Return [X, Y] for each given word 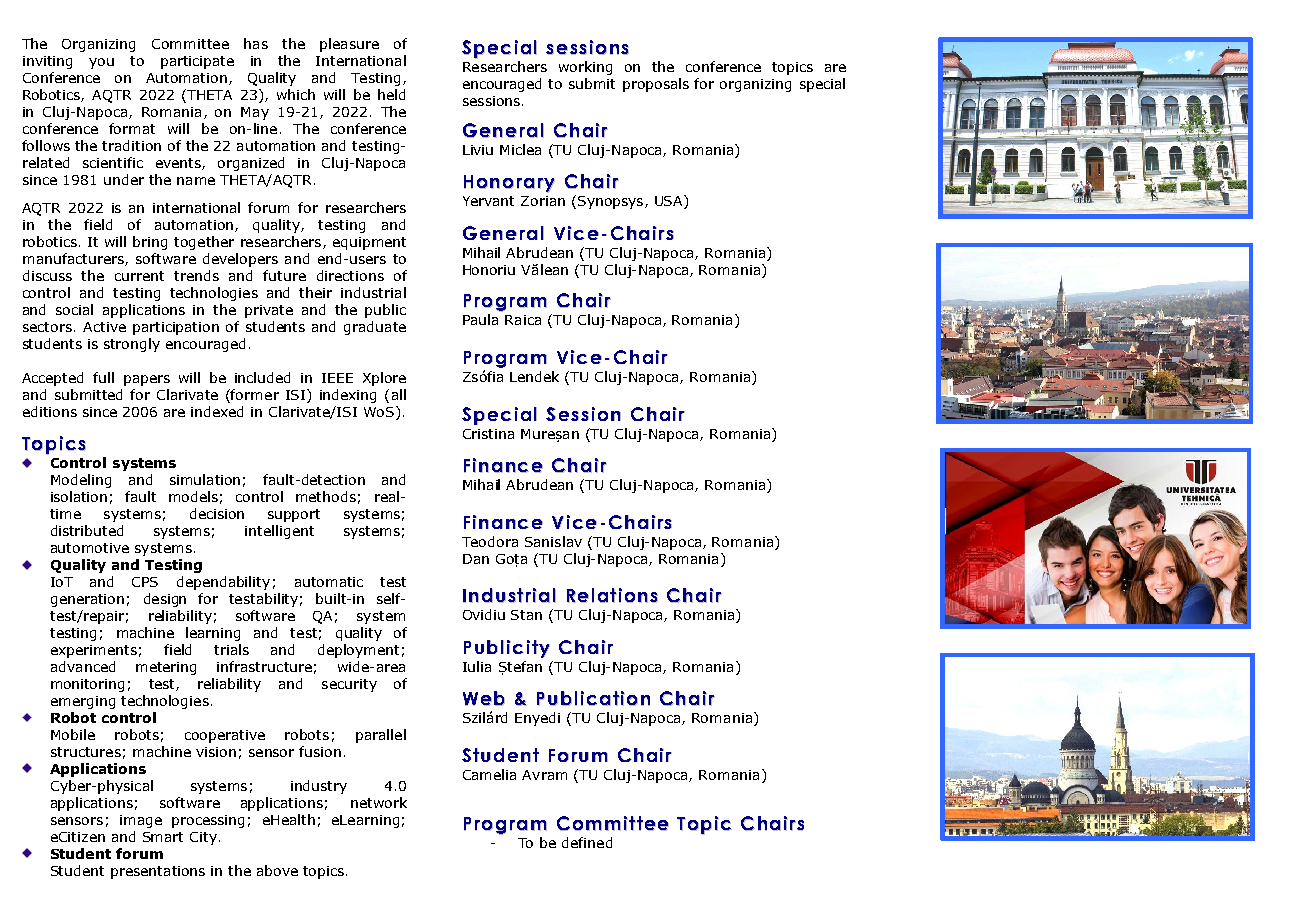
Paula [480, 319]
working [585, 68]
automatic [329, 582]
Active [104, 327]
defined [587, 842]
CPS [145, 582]
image [141, 821]
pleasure [349, 45]
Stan [526, 615]
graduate [375, 328]
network [379, 802]
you [101, 63]
